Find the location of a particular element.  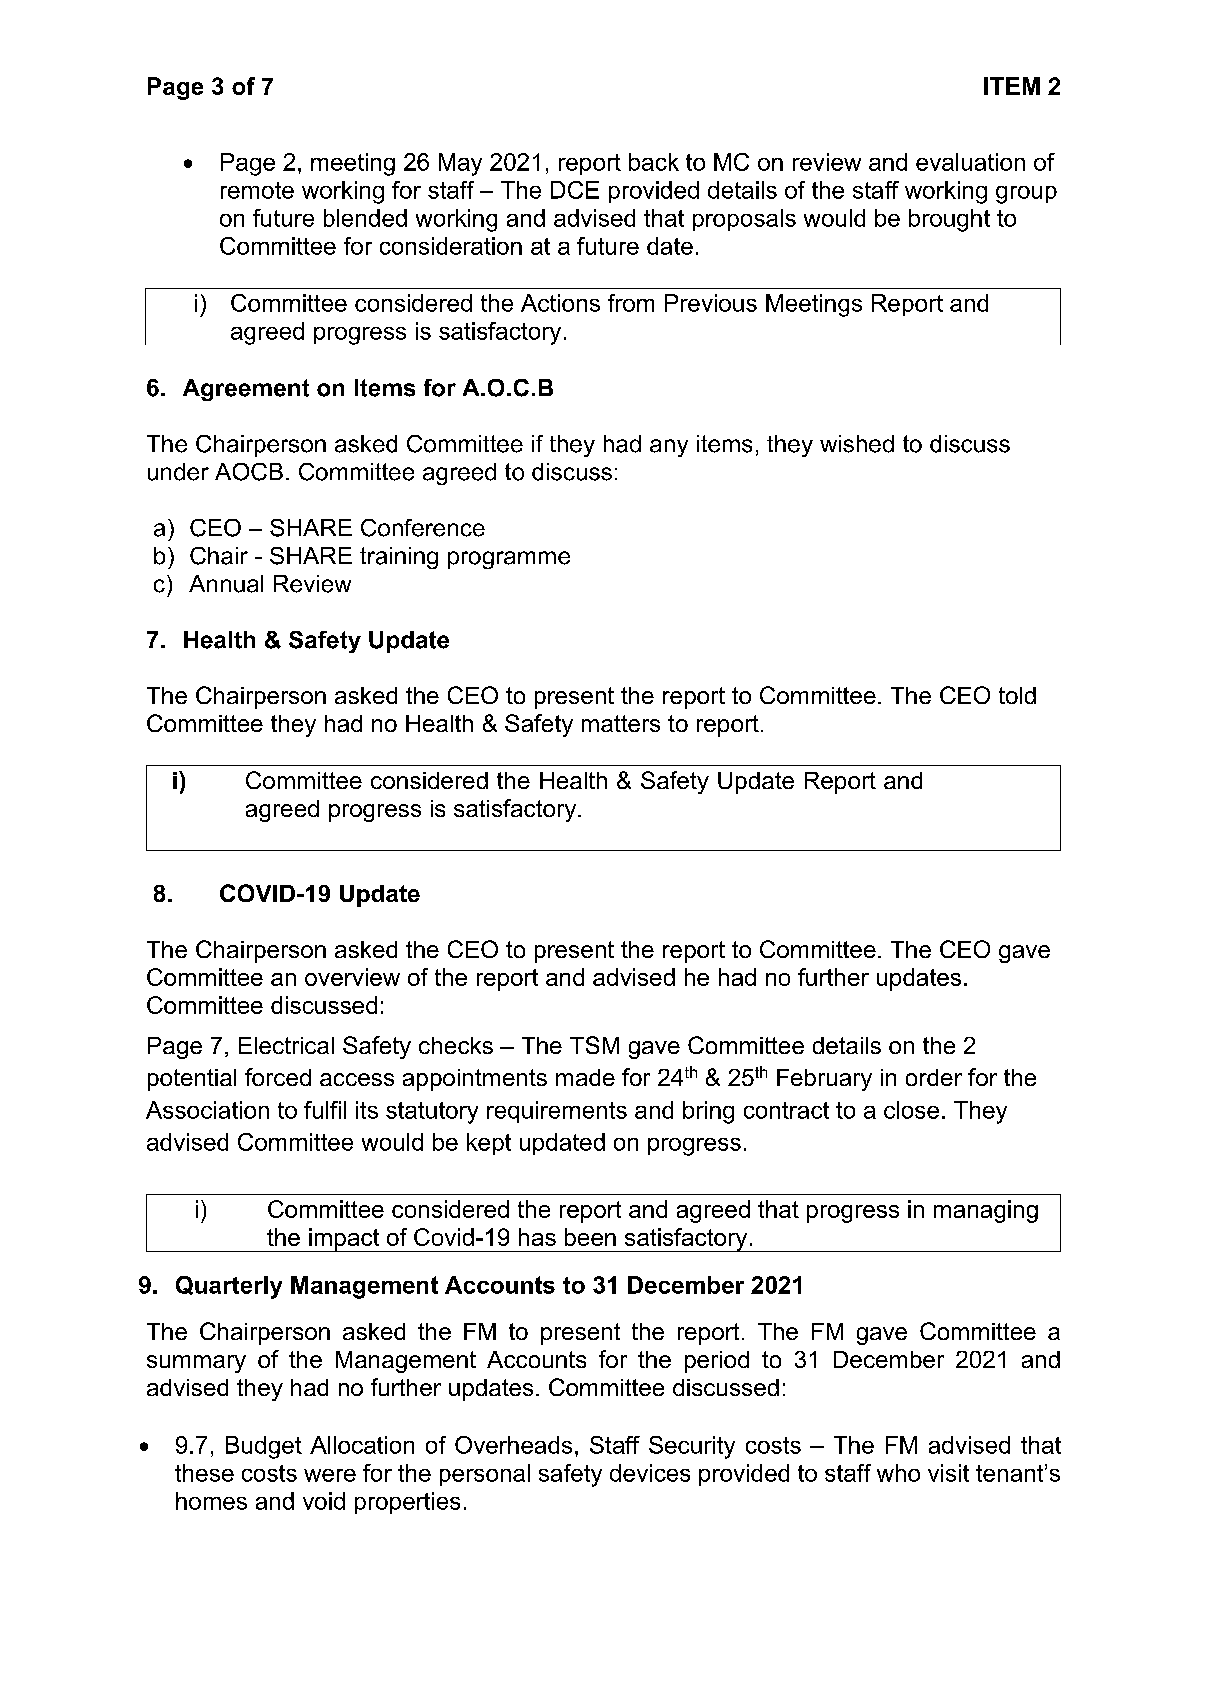

Budget is located at coordinates (264, 1447).
